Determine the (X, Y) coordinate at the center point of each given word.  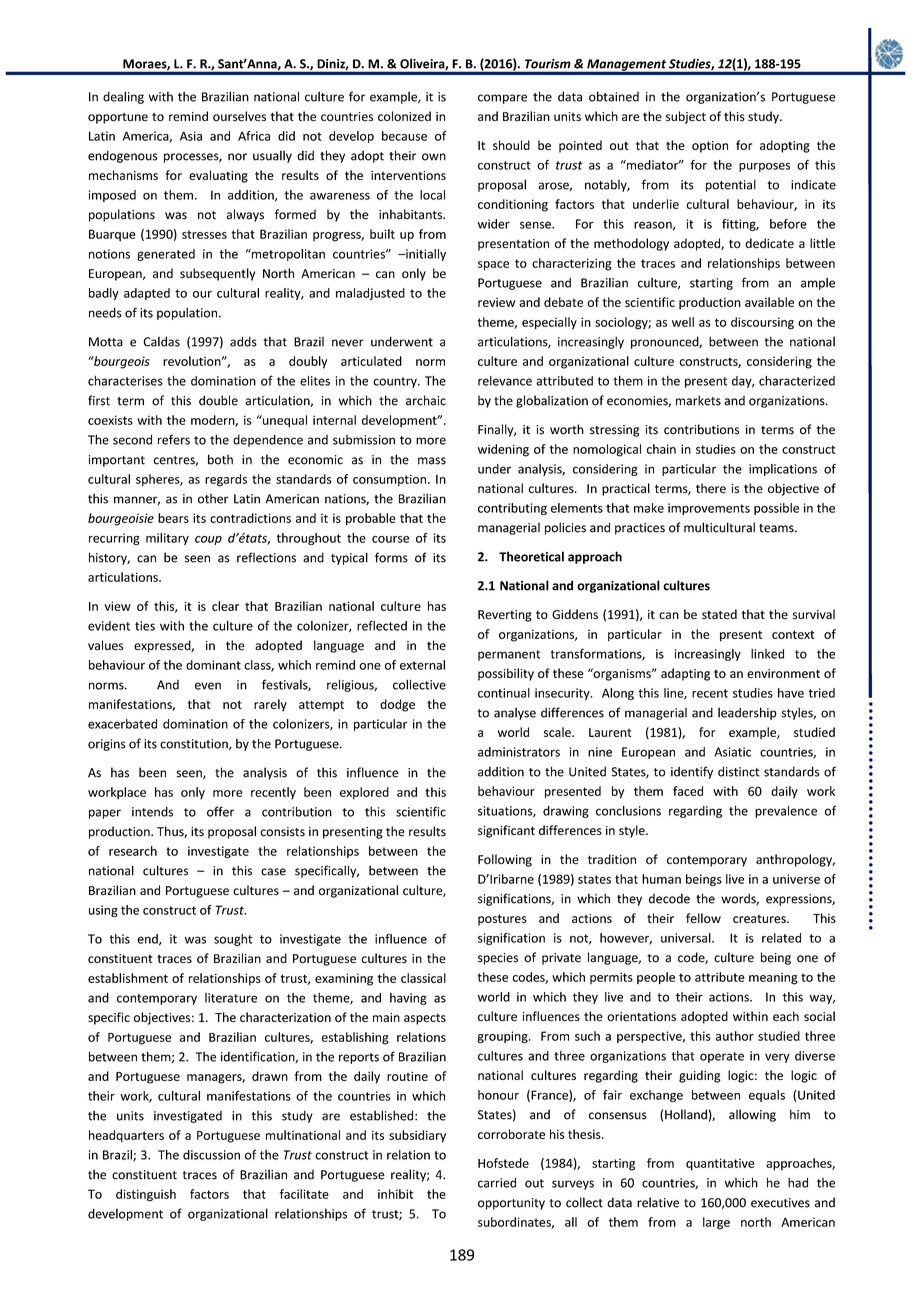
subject (686, 117)
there (711, 488)
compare (502, 99)
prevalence (786, 812)
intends (152, 811)
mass (432, 461)
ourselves (239, 116)
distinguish (146, 1195)
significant (506, 831)
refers (174, 439)
